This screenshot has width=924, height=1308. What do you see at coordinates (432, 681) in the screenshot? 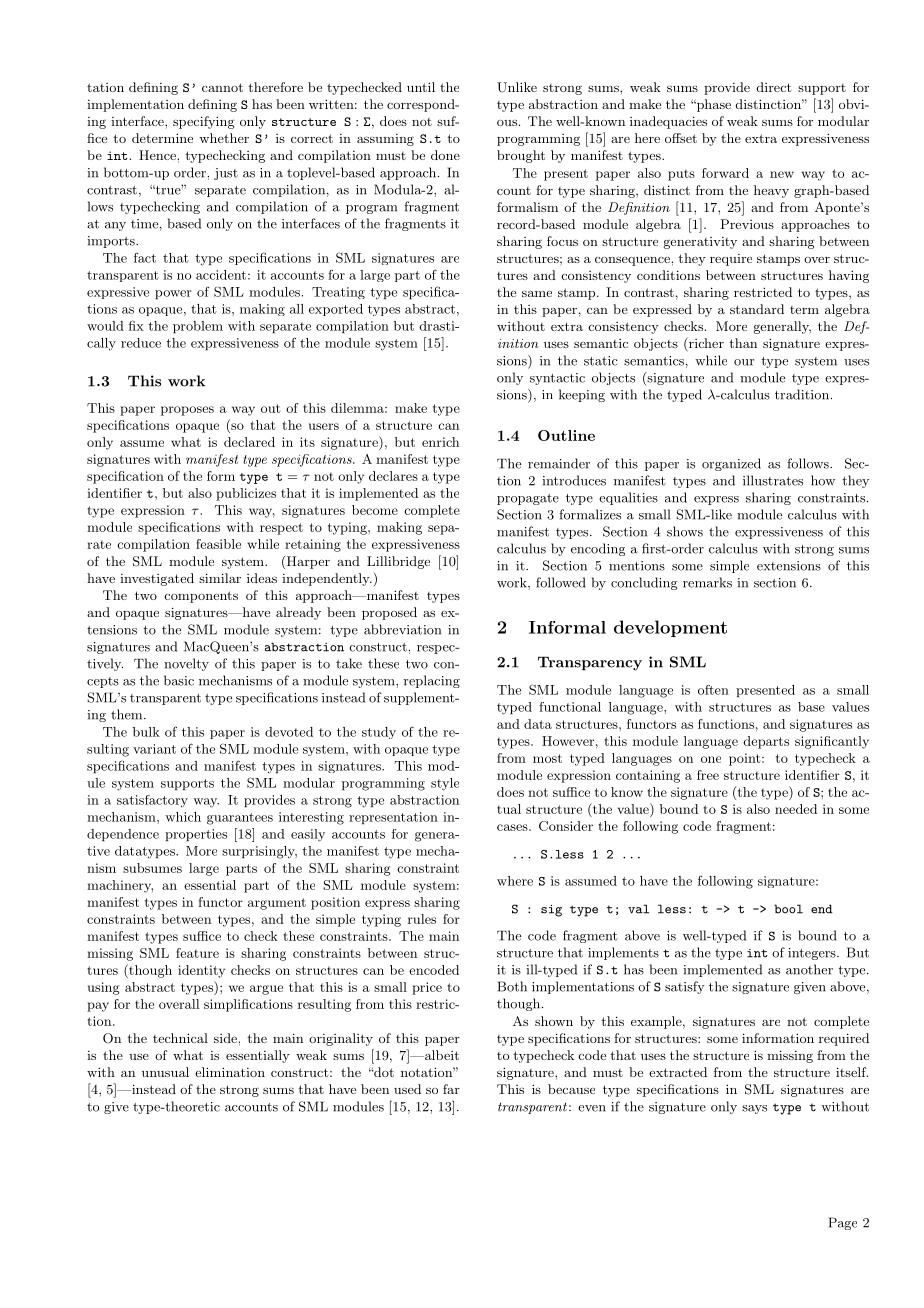
I see `replacing` at bounding box center [432, 681].
